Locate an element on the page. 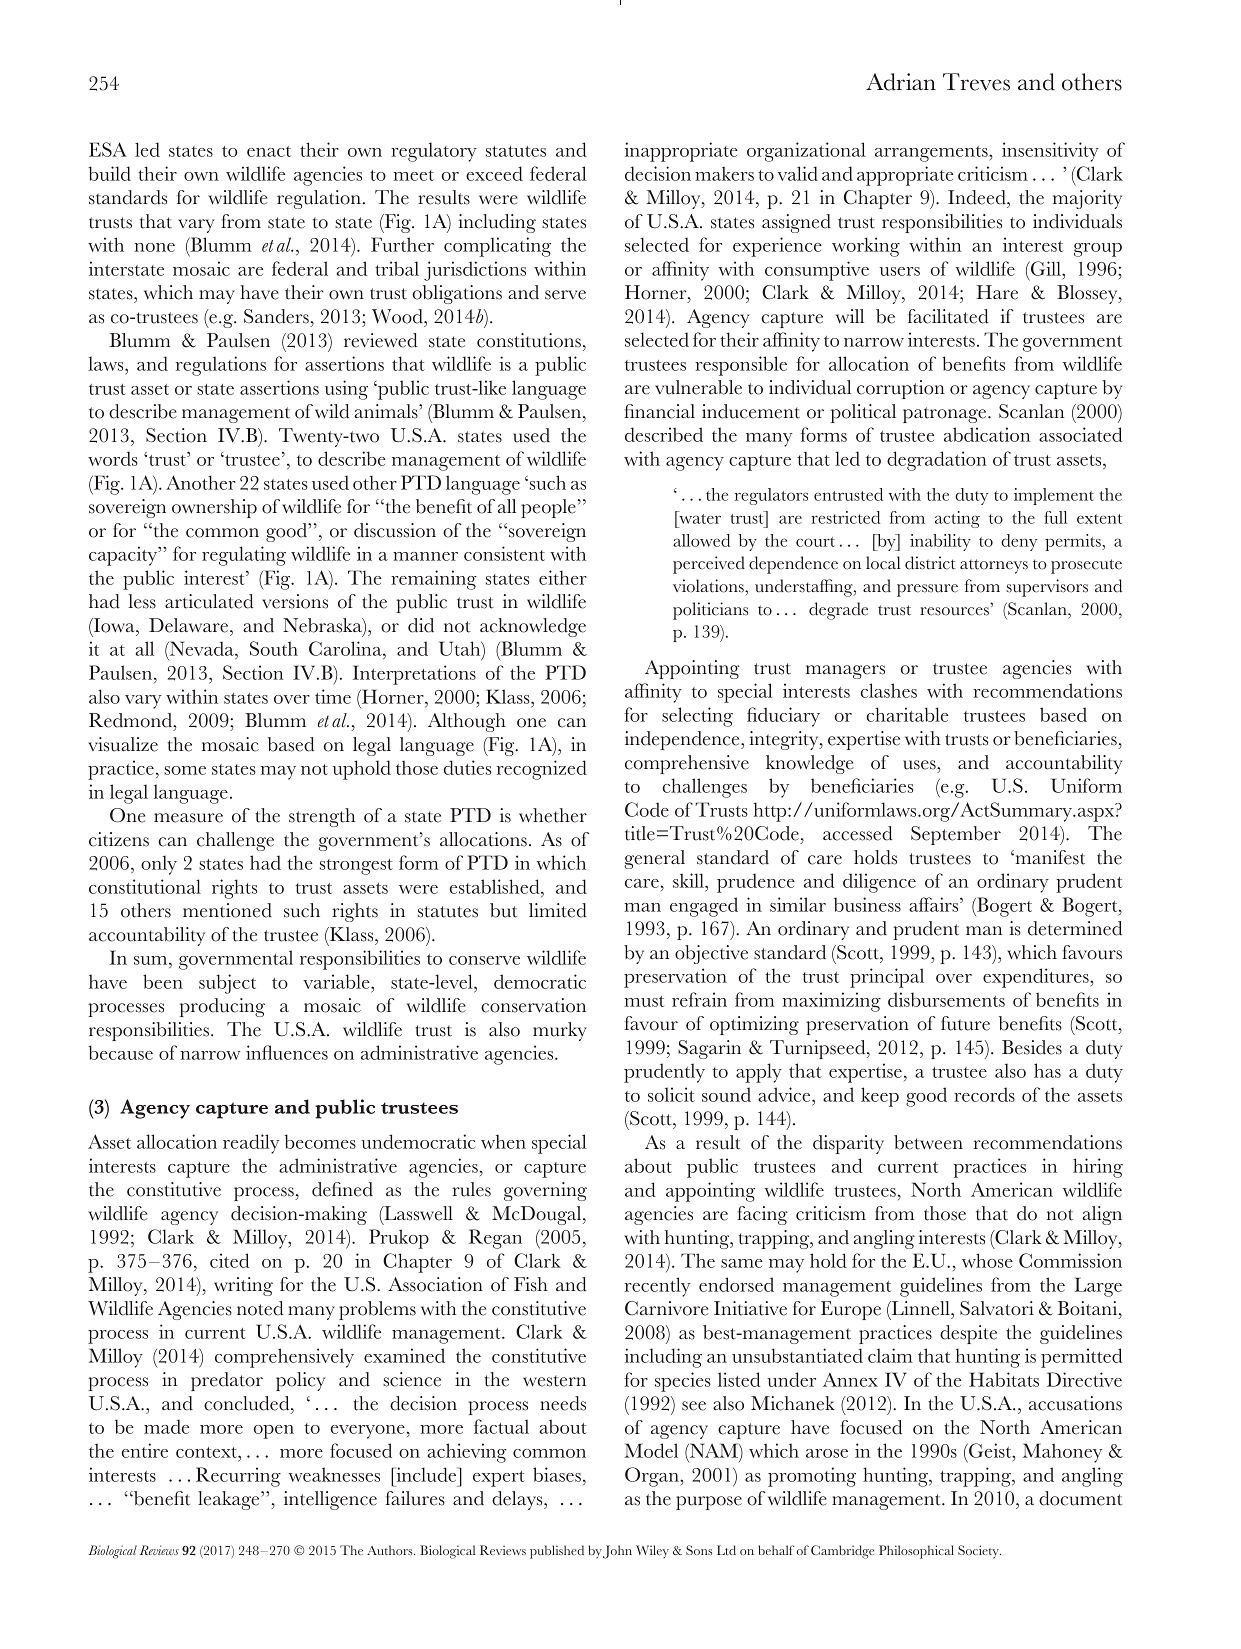 The height and width of the page is (1649, 1241). enact is located at coordinates (269, 151).
